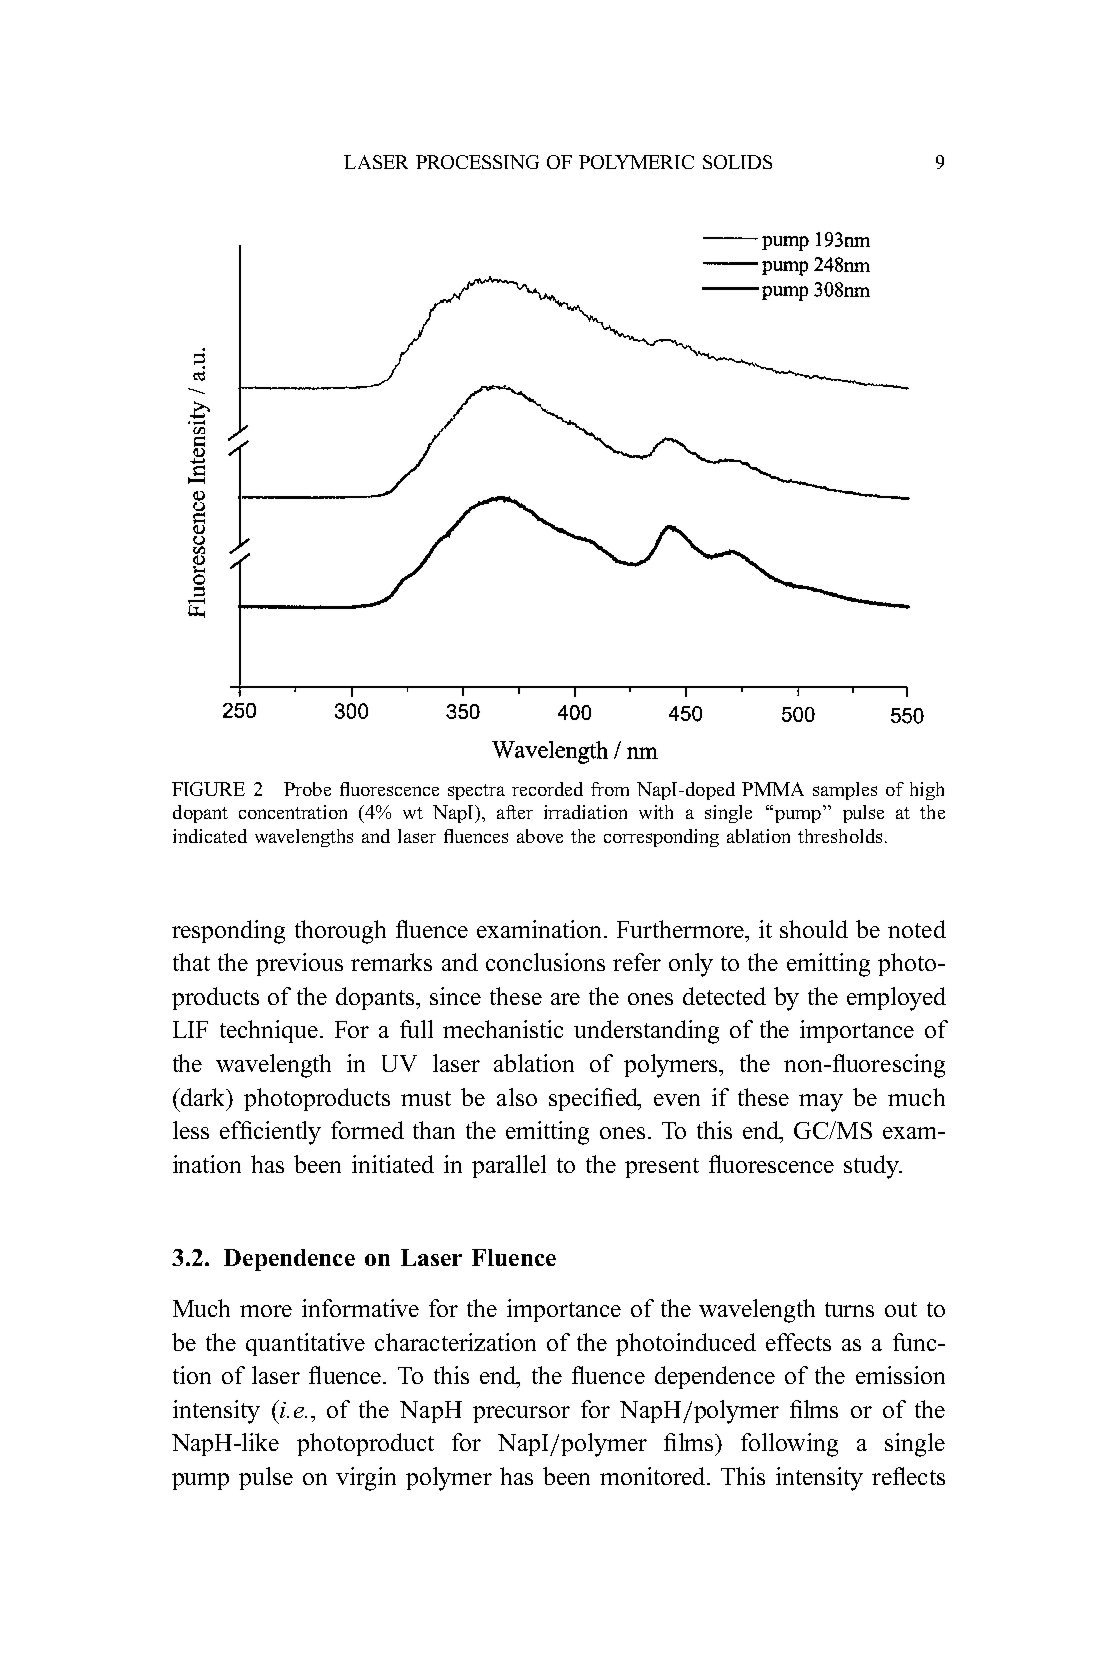  Describe the element at coordinates (840, 836) in the image. I see `thresholds` at that location.
